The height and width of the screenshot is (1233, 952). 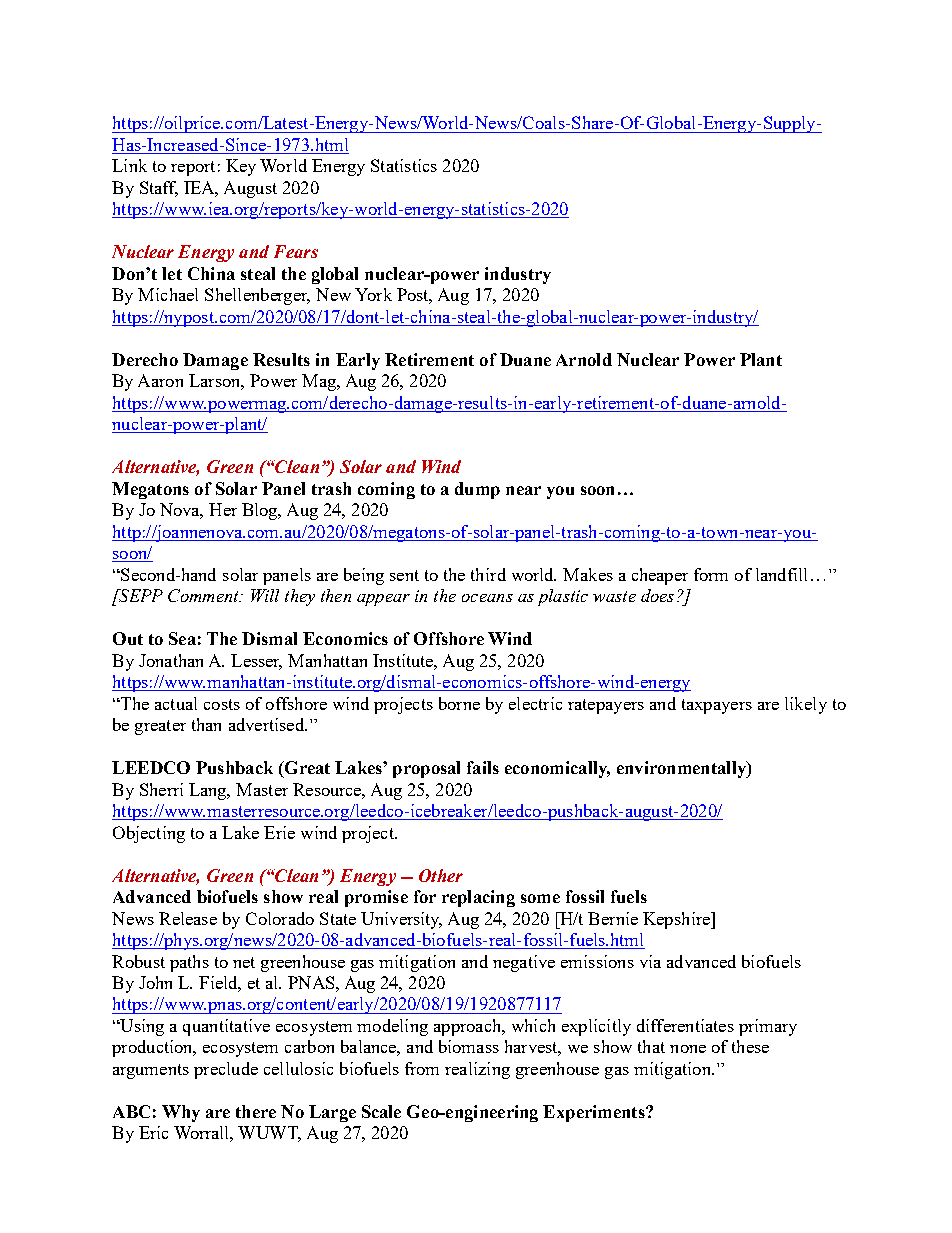 What do you see at coordinates (477, 490) in the screenshot?
I see `dump` at bounding box center [477, 490].
